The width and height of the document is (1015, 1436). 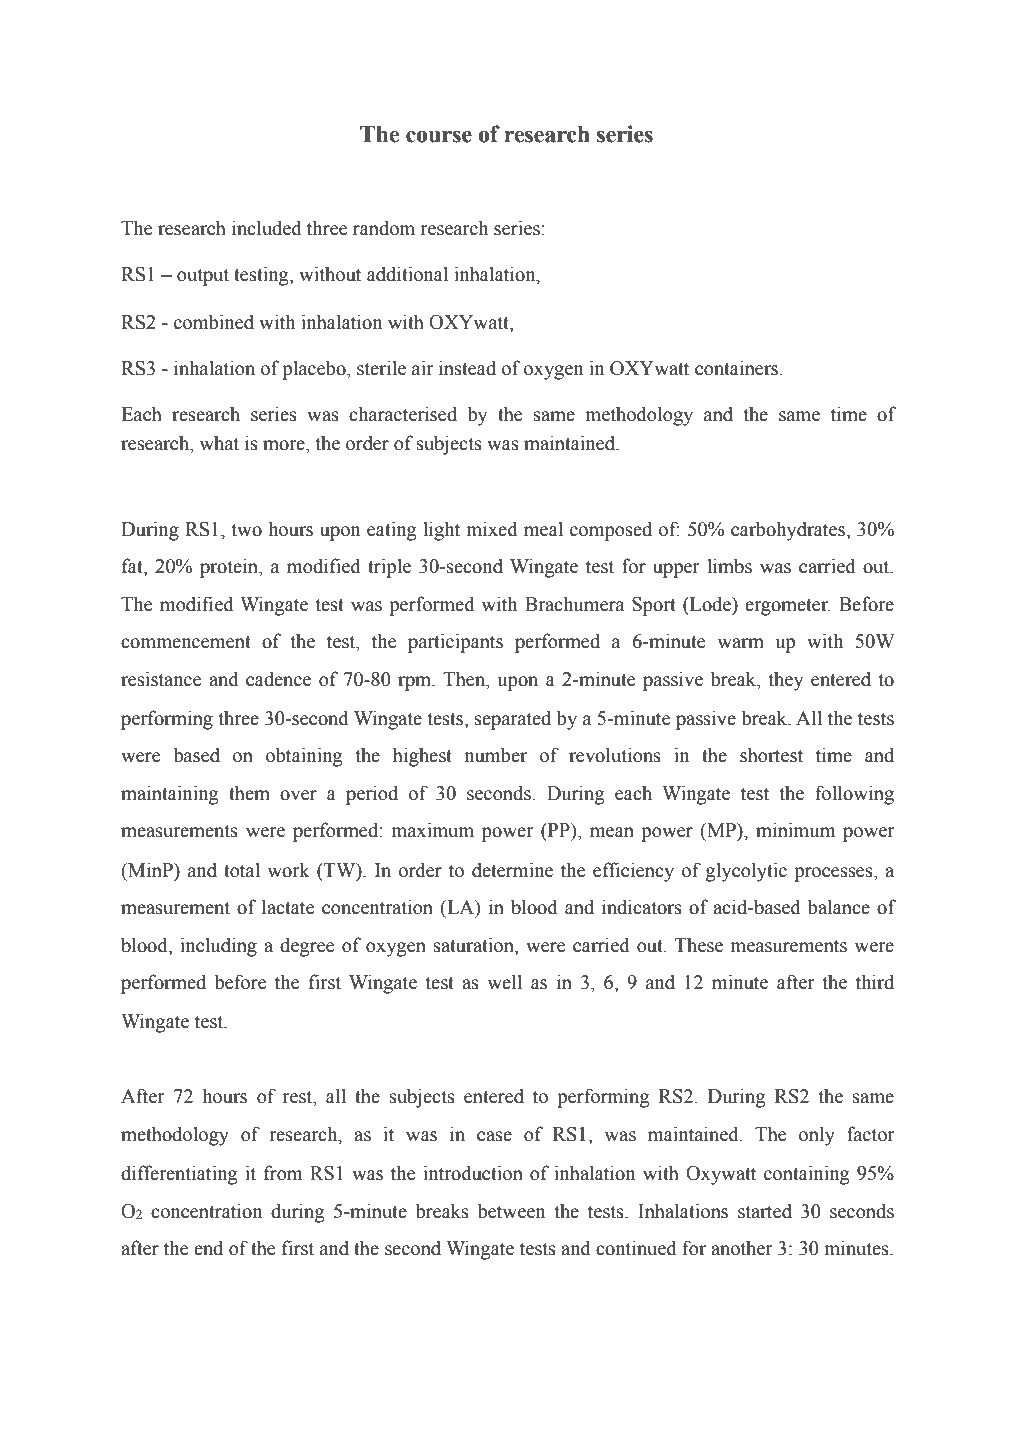 I want to click on saturation, so click(x=475, y=945).
